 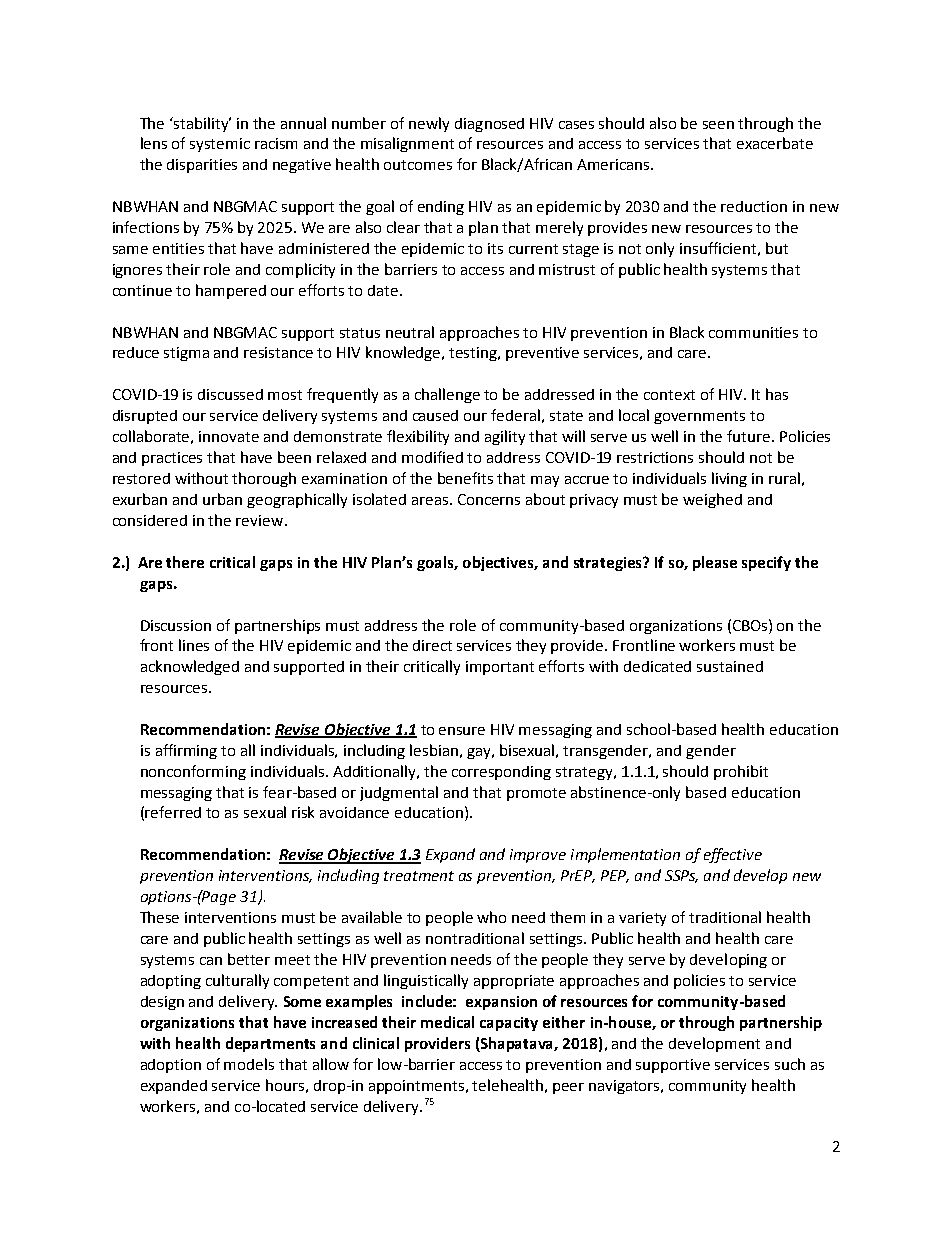 What do you see at coordinates (729, 479) in the document?
I see `living` at bounding box center [729, 479].
